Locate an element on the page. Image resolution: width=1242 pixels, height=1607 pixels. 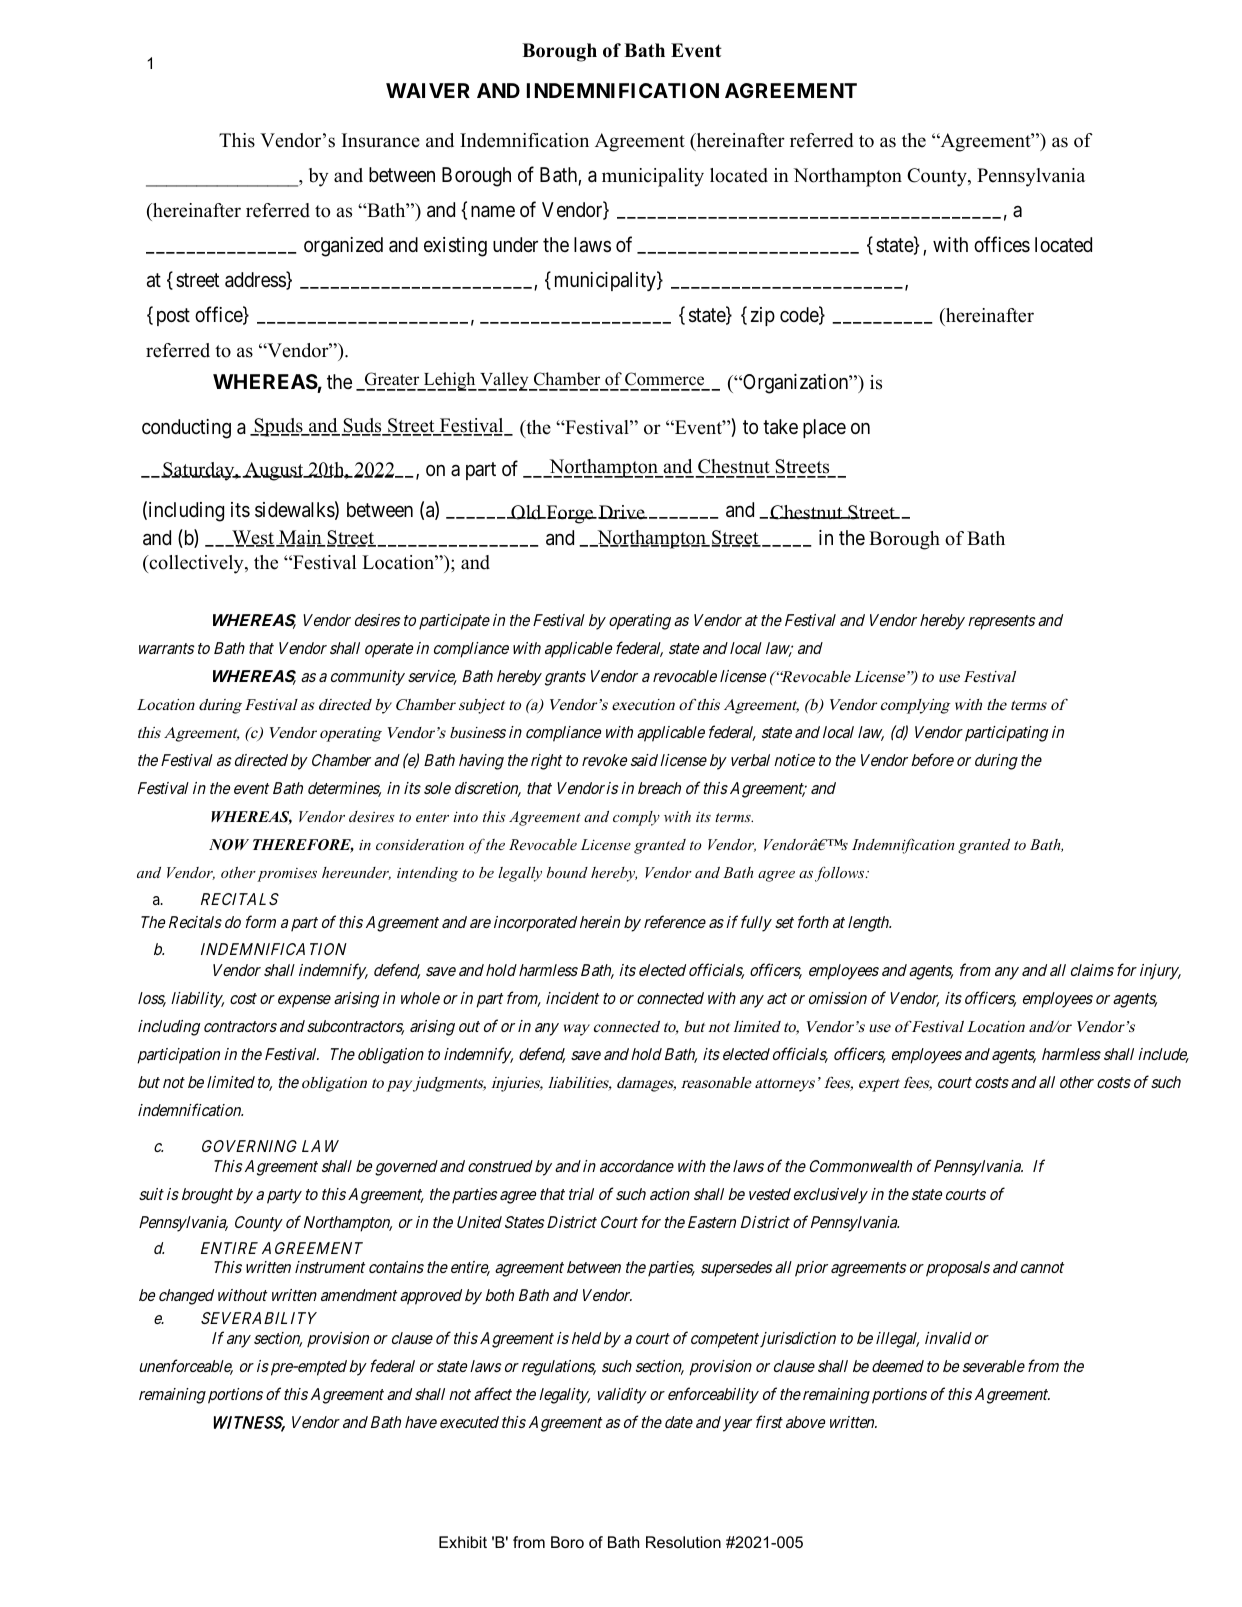
Exhibit is located at coordinates (463, 1542).
